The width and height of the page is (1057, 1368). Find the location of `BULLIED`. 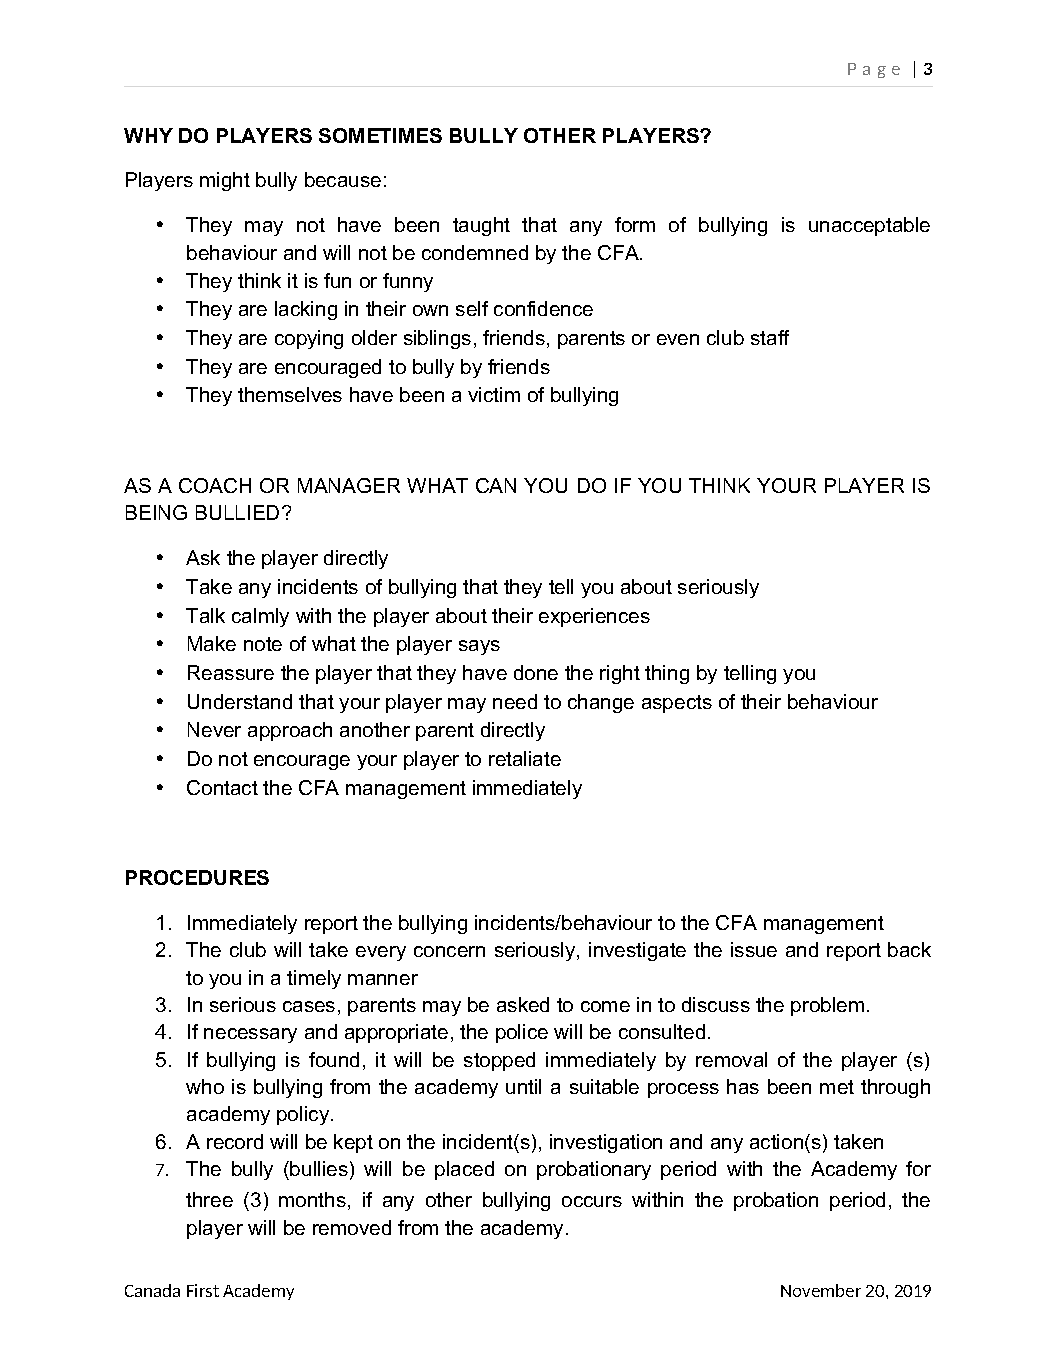

BULLIED is located at coordinates (237, 512).
